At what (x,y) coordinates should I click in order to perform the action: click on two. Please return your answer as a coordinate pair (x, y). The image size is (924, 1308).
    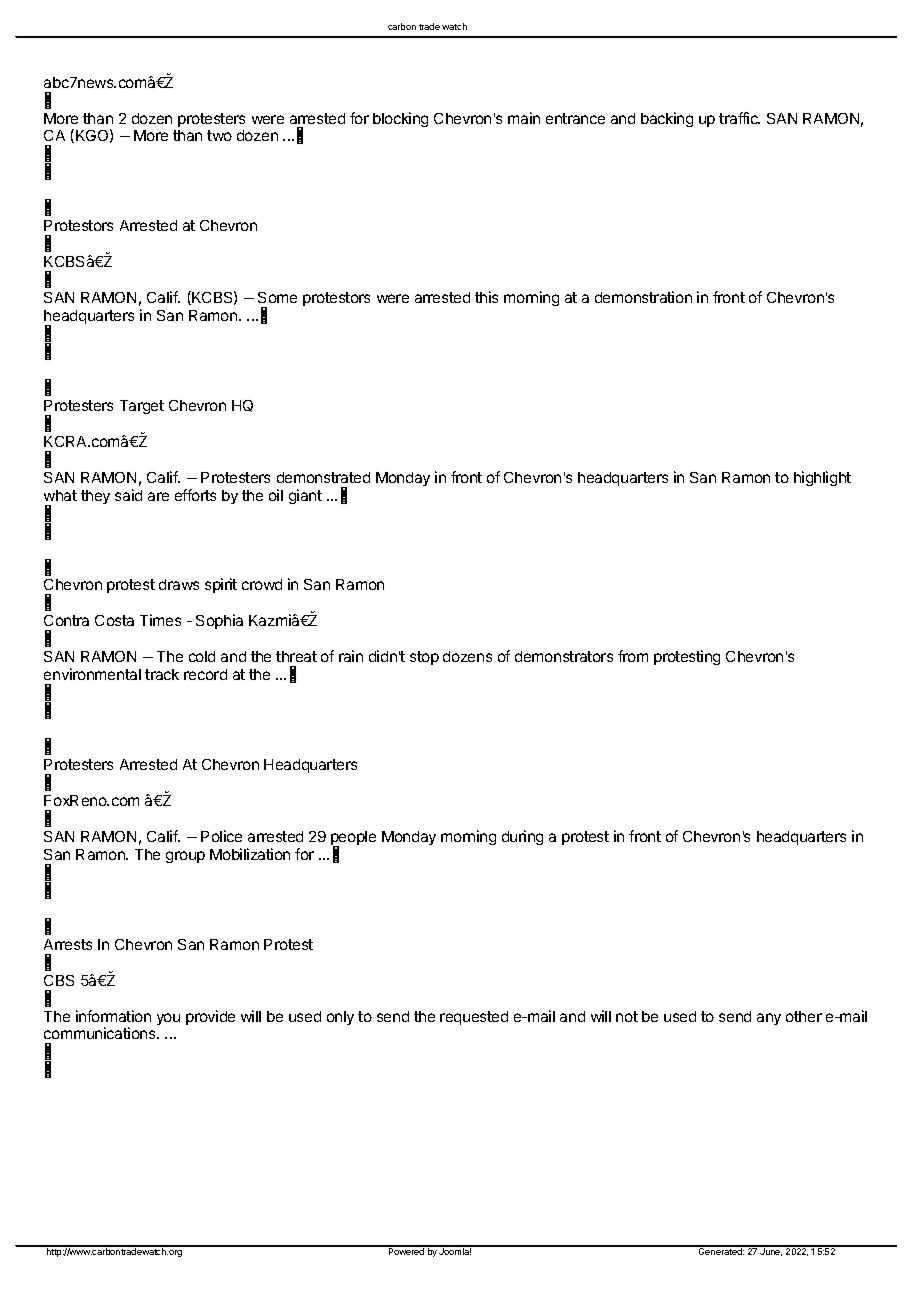
    Looking at the image, I should click on (219, 135).
